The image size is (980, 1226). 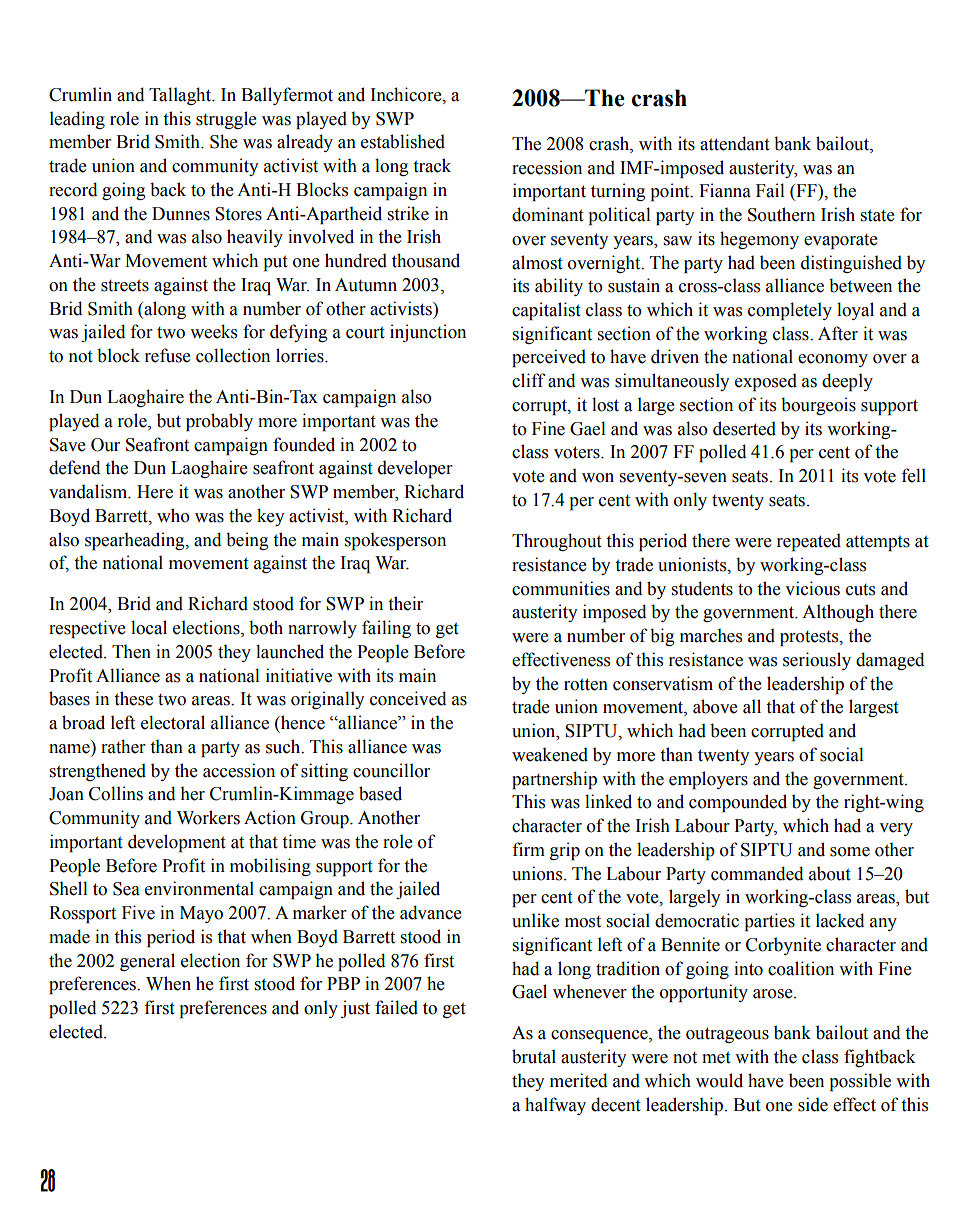 I want to click on general, so click(x=147, y=962).
